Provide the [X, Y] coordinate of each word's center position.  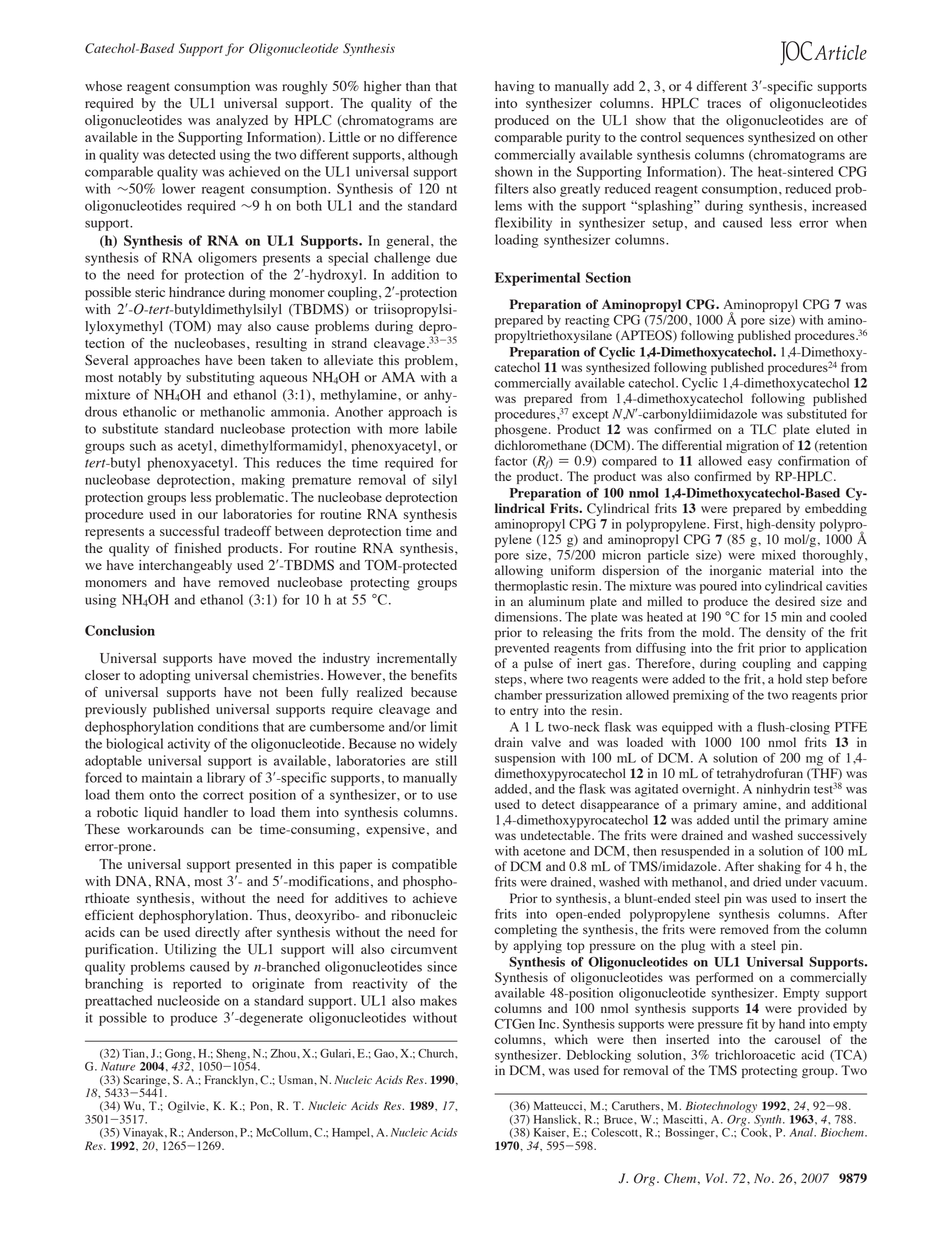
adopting [164, 677]
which [571, 1039]
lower [179, 188]
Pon [261, 1106]
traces [724, 104]
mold [717, 632]
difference [427, 136]
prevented [522, 649]
